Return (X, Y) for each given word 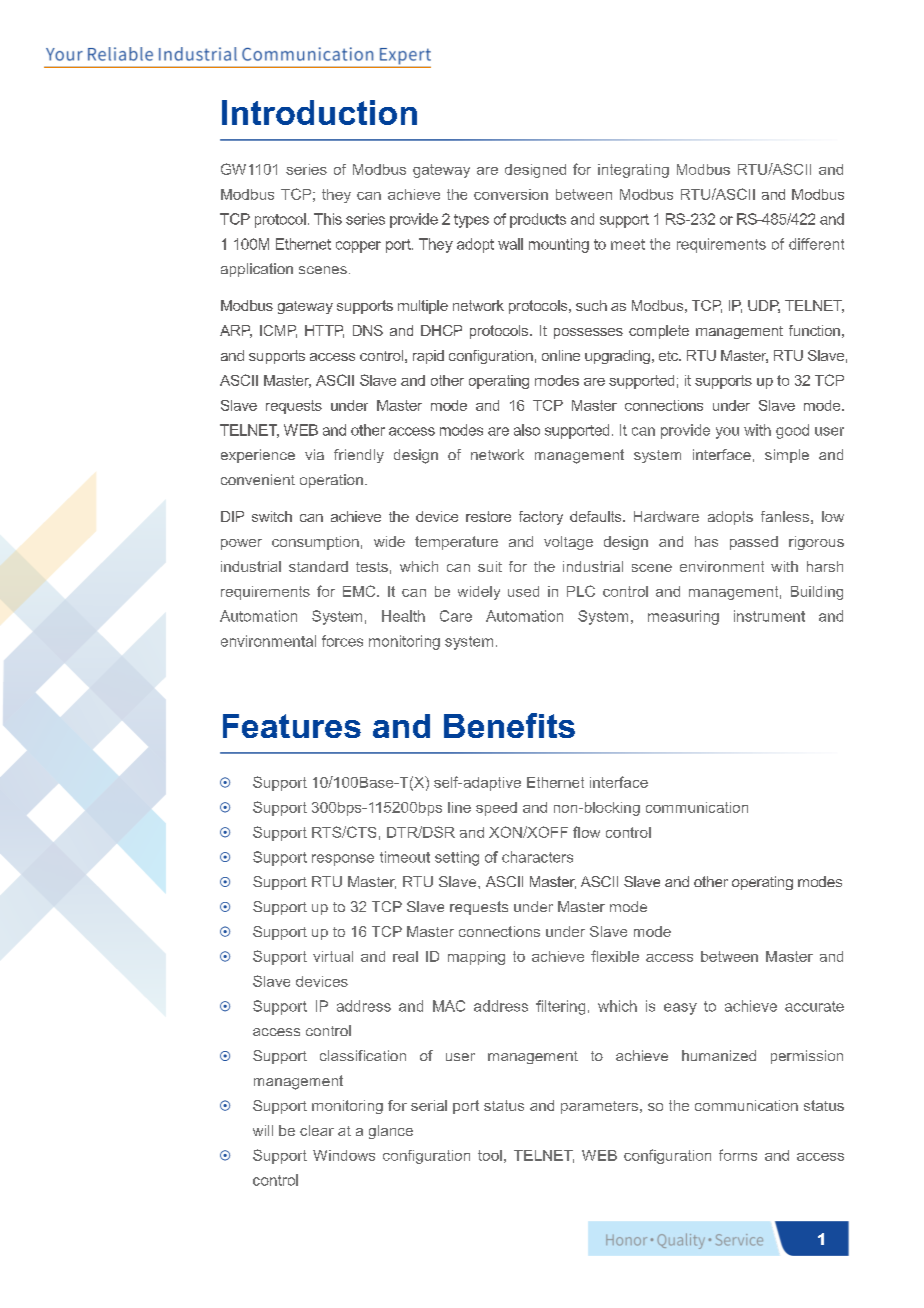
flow (586, 832)
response (343, 860)
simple (787, 456)
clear (317, 1130)
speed (496, 809)
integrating (633, 171)
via (314, 454)
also (527, 430)
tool (490, 1155)
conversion (511, 194)
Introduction (319, 112)
